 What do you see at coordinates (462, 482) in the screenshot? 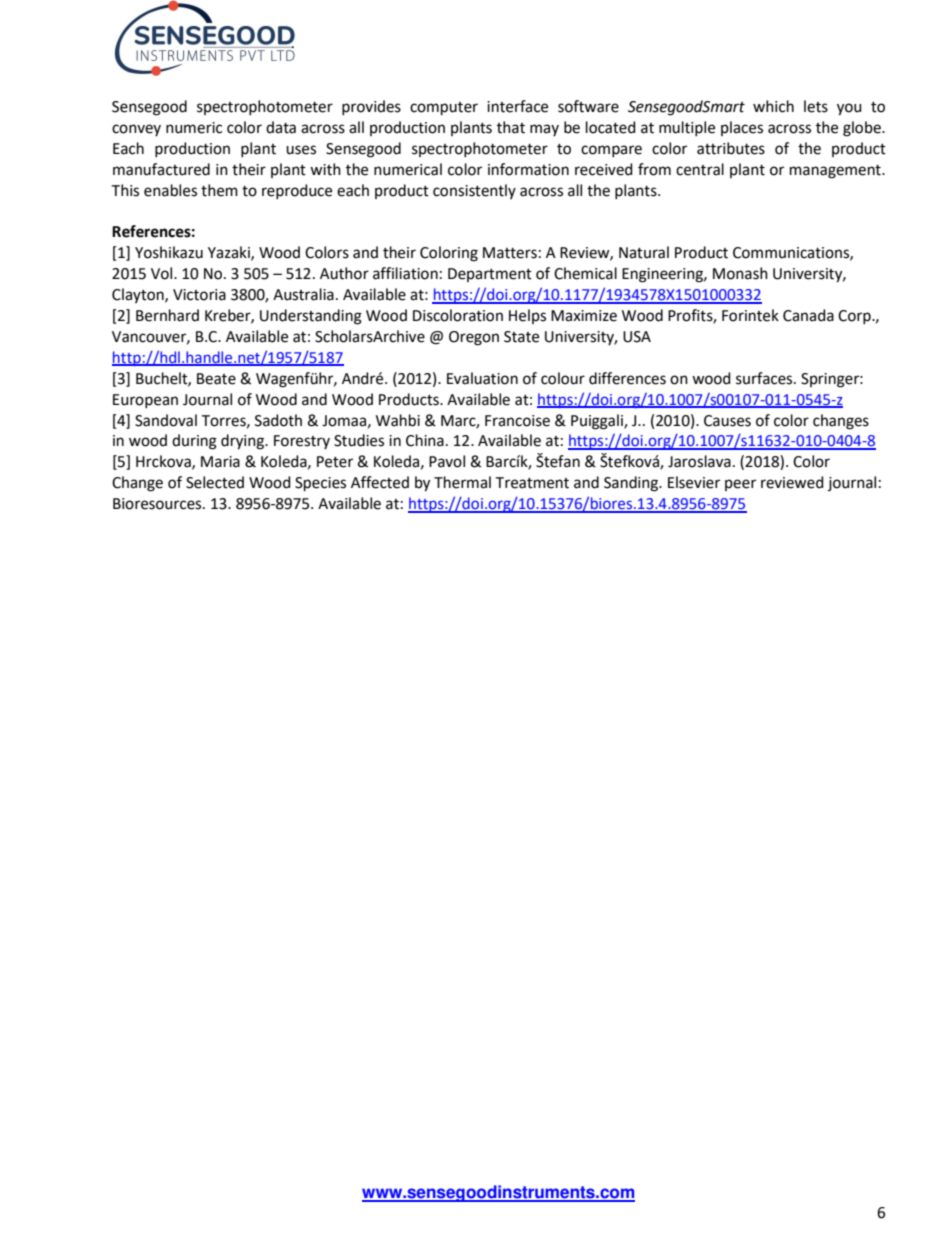
I see `Thermal` at bounding box center [462, 482].
